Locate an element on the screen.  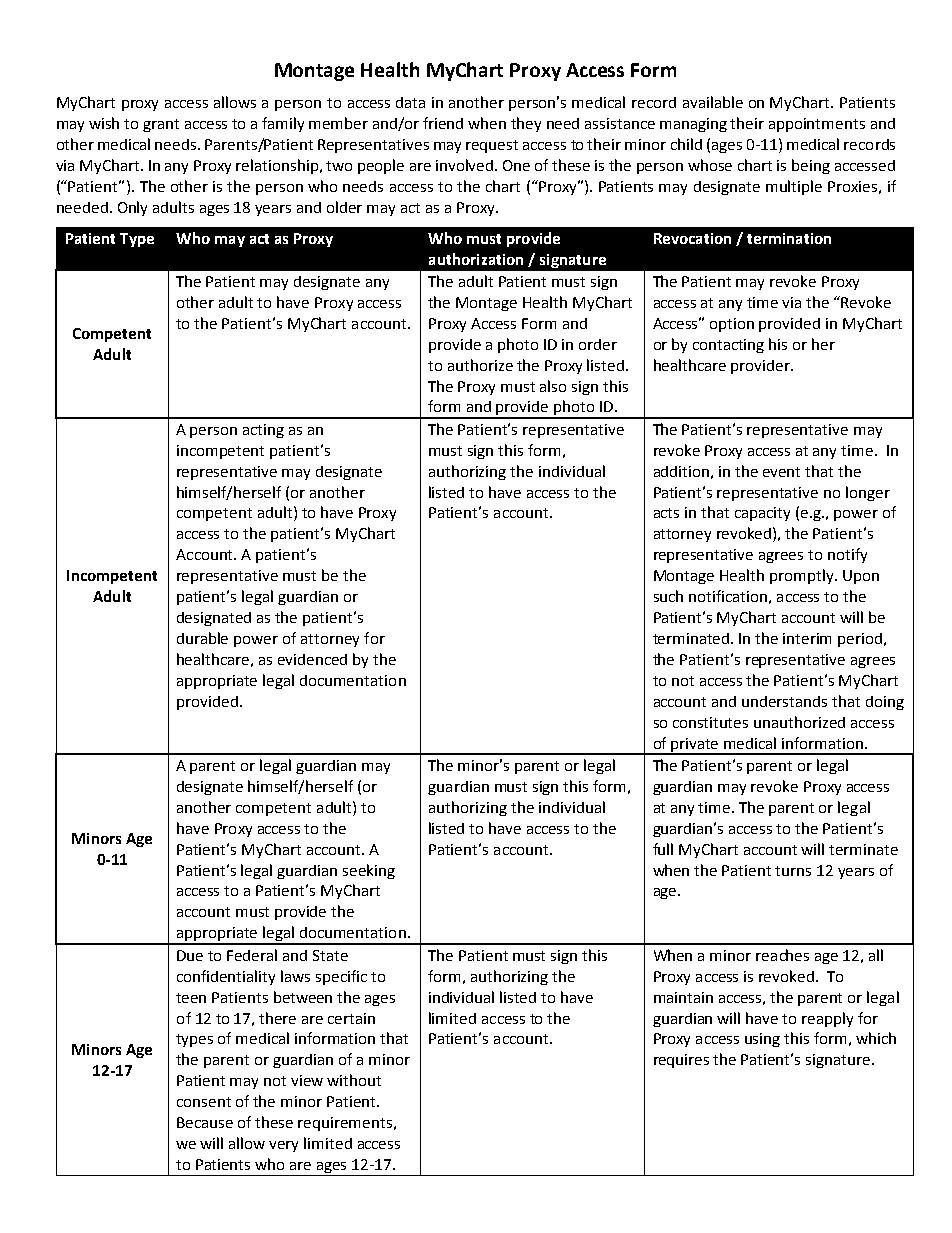
grant is located at coordinates (161, 125).
